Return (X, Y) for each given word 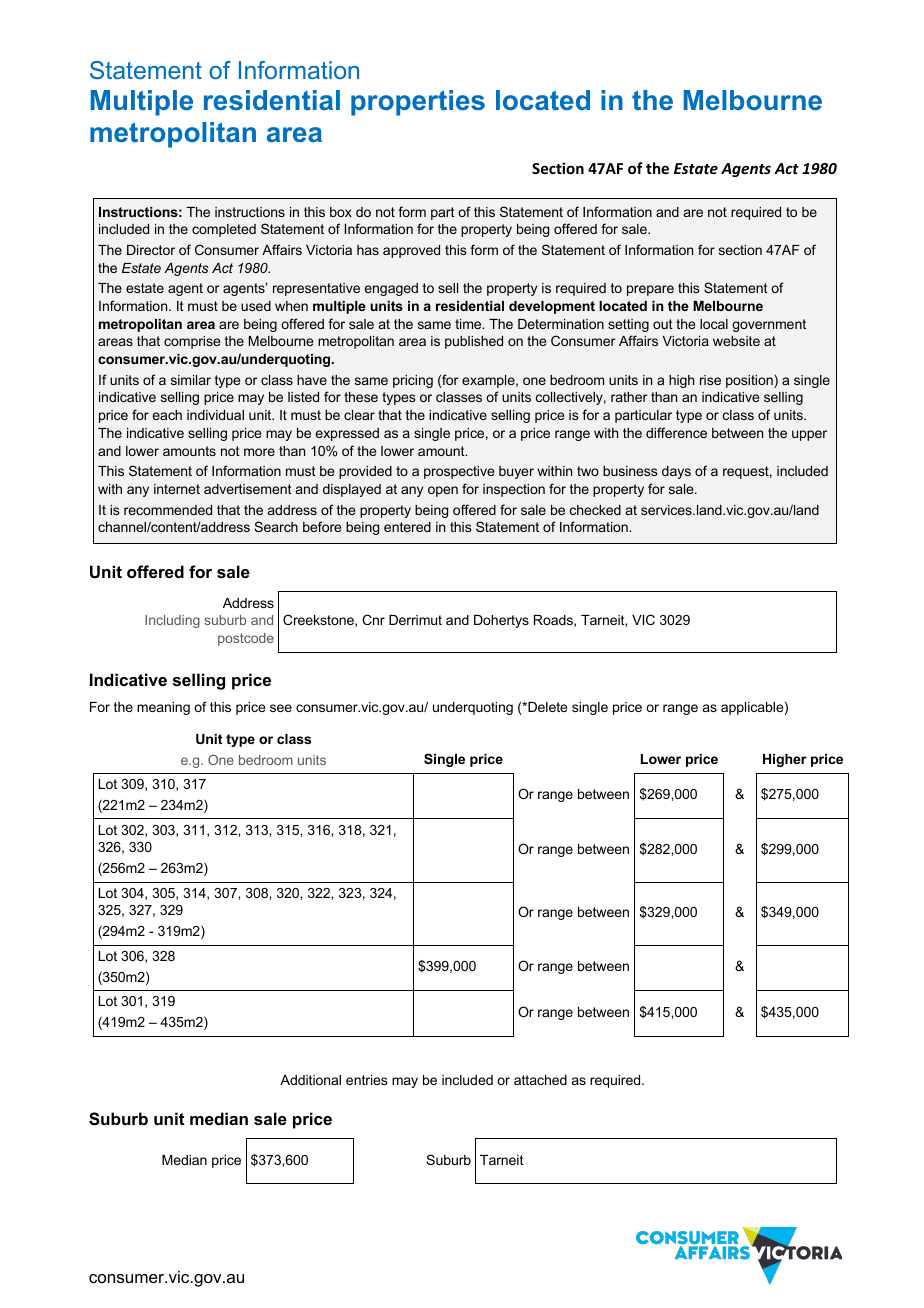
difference (676, 432)
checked (595, 510)
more (259, 452)
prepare (650, 290)
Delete (546, 707)
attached (540, 1080)
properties (418, 103)
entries (367, 1080)
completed (224, 230)
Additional (310, 1080)
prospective (459, 472)
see (281, 708)
